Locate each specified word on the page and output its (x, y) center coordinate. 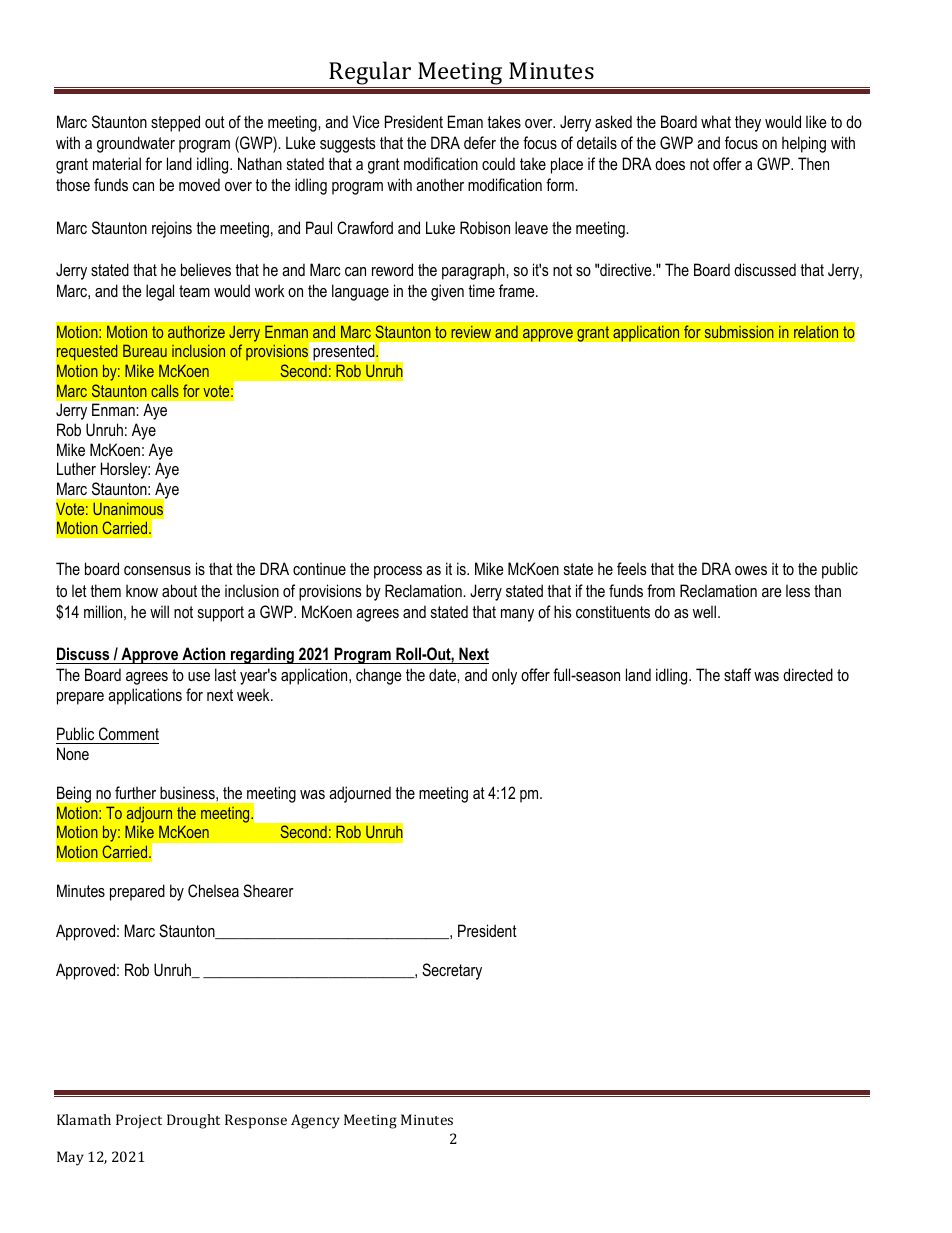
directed (808, 674)
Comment (129, 733)
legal (160, 292)
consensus (157, 570)
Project (139, 1121)
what (716, 121)
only (504, 676)
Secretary (452, 971)
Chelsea (213, 890)
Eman (465, 121)
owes (751, 570)
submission (739, 331)
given (447, 292)
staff (737, 674)
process (398, 572)
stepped (175, 123)
